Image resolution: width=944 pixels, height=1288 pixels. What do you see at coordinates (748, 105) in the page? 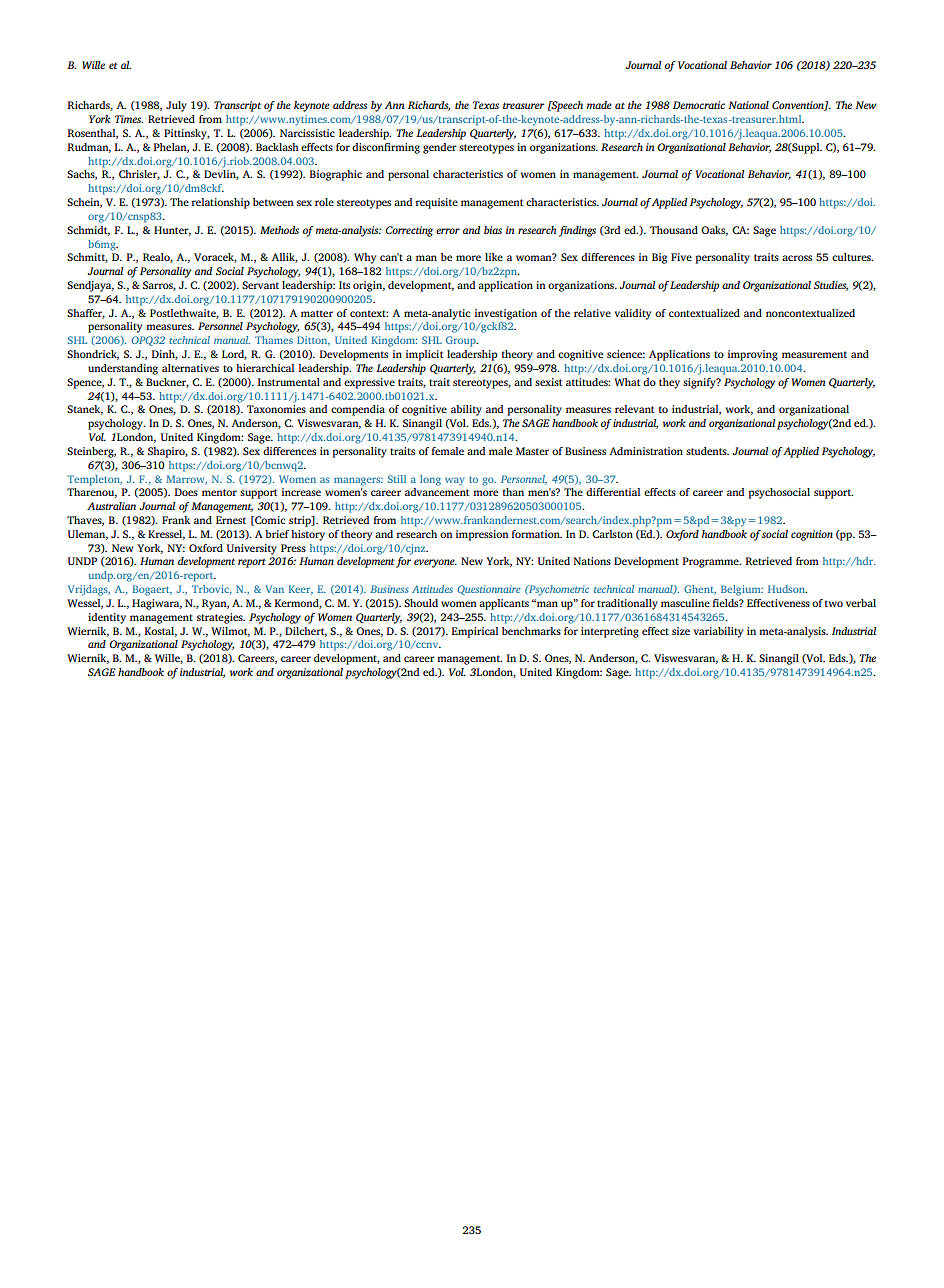
I see `National` at bounding box center [748, 105].
